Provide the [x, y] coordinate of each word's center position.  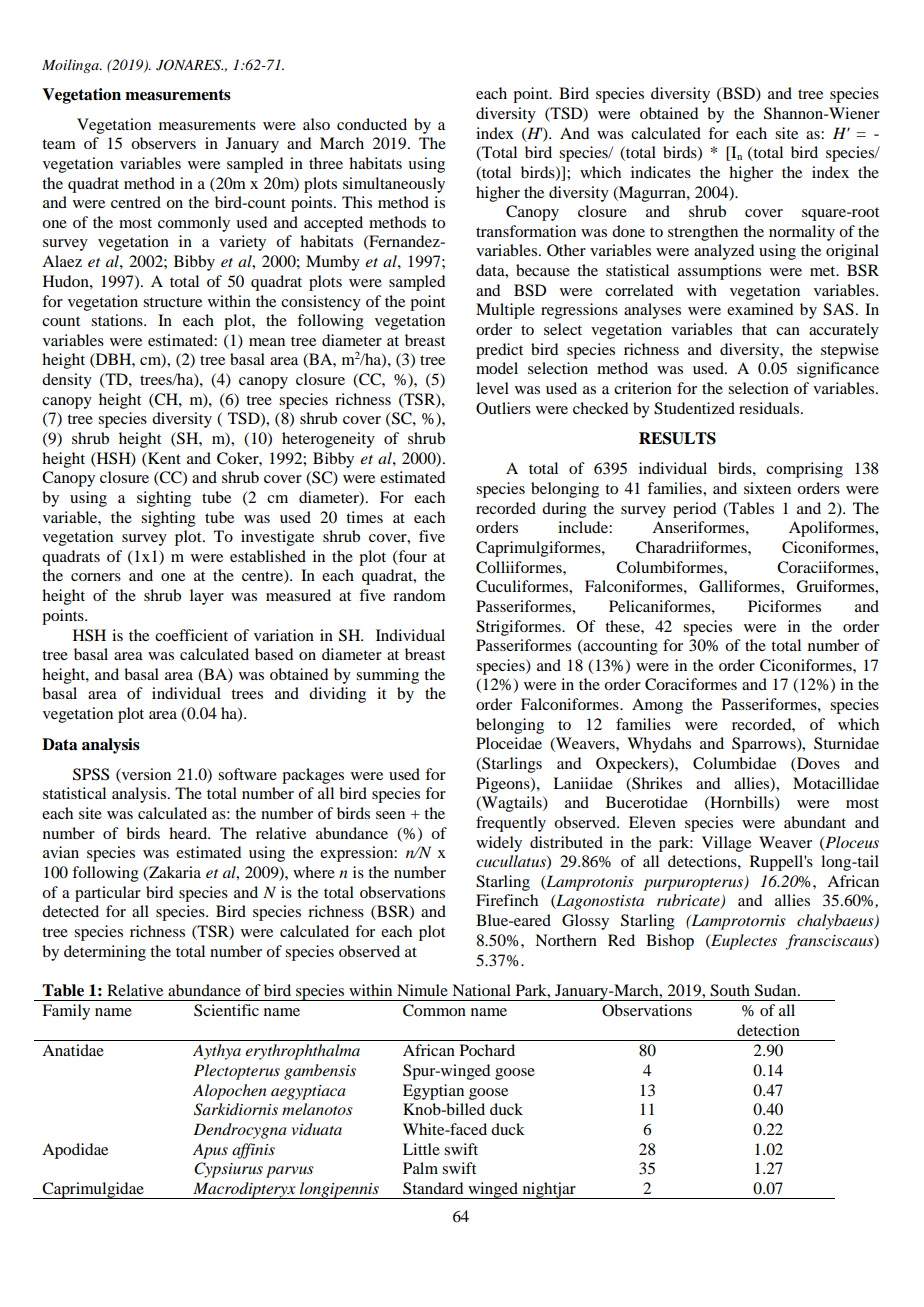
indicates [661, 172]
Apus [210, 1151]
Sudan [777, 990]
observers [163, 143]
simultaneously [394, 185]
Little [421, 1149]
